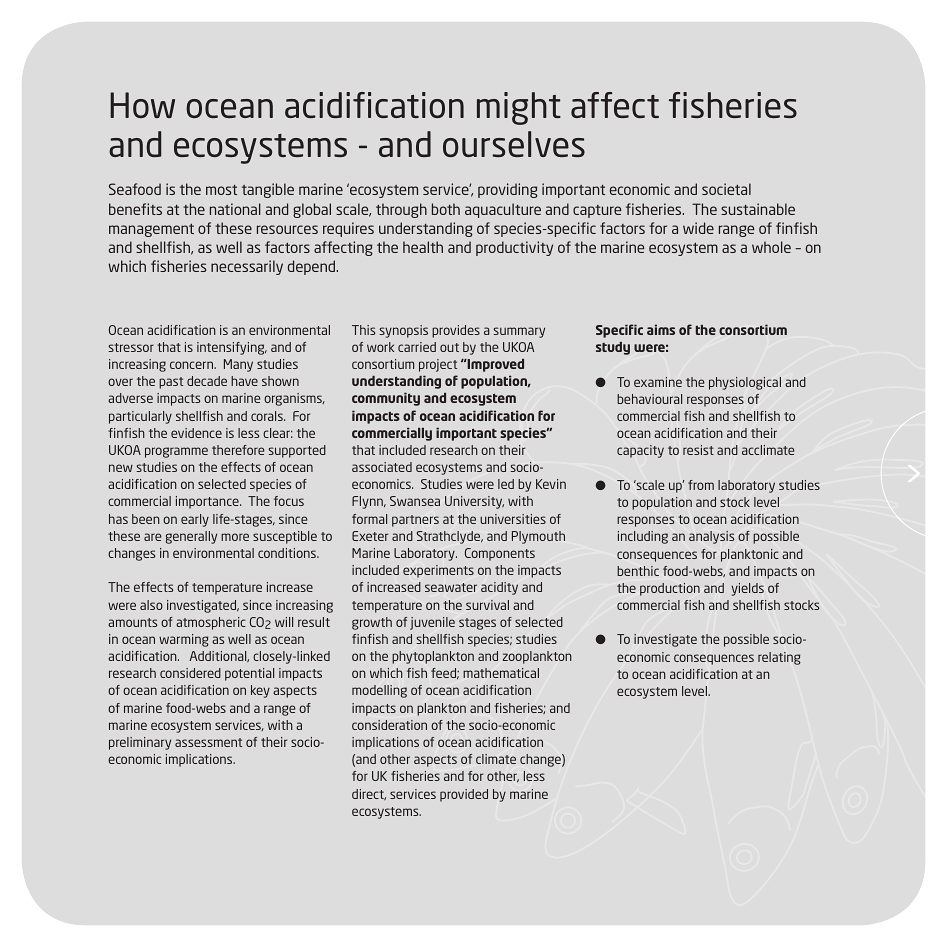 This page has height=947, width=947. Describe the element at coordinates (247, 267) in the page. I see `necessarily` at that location.
